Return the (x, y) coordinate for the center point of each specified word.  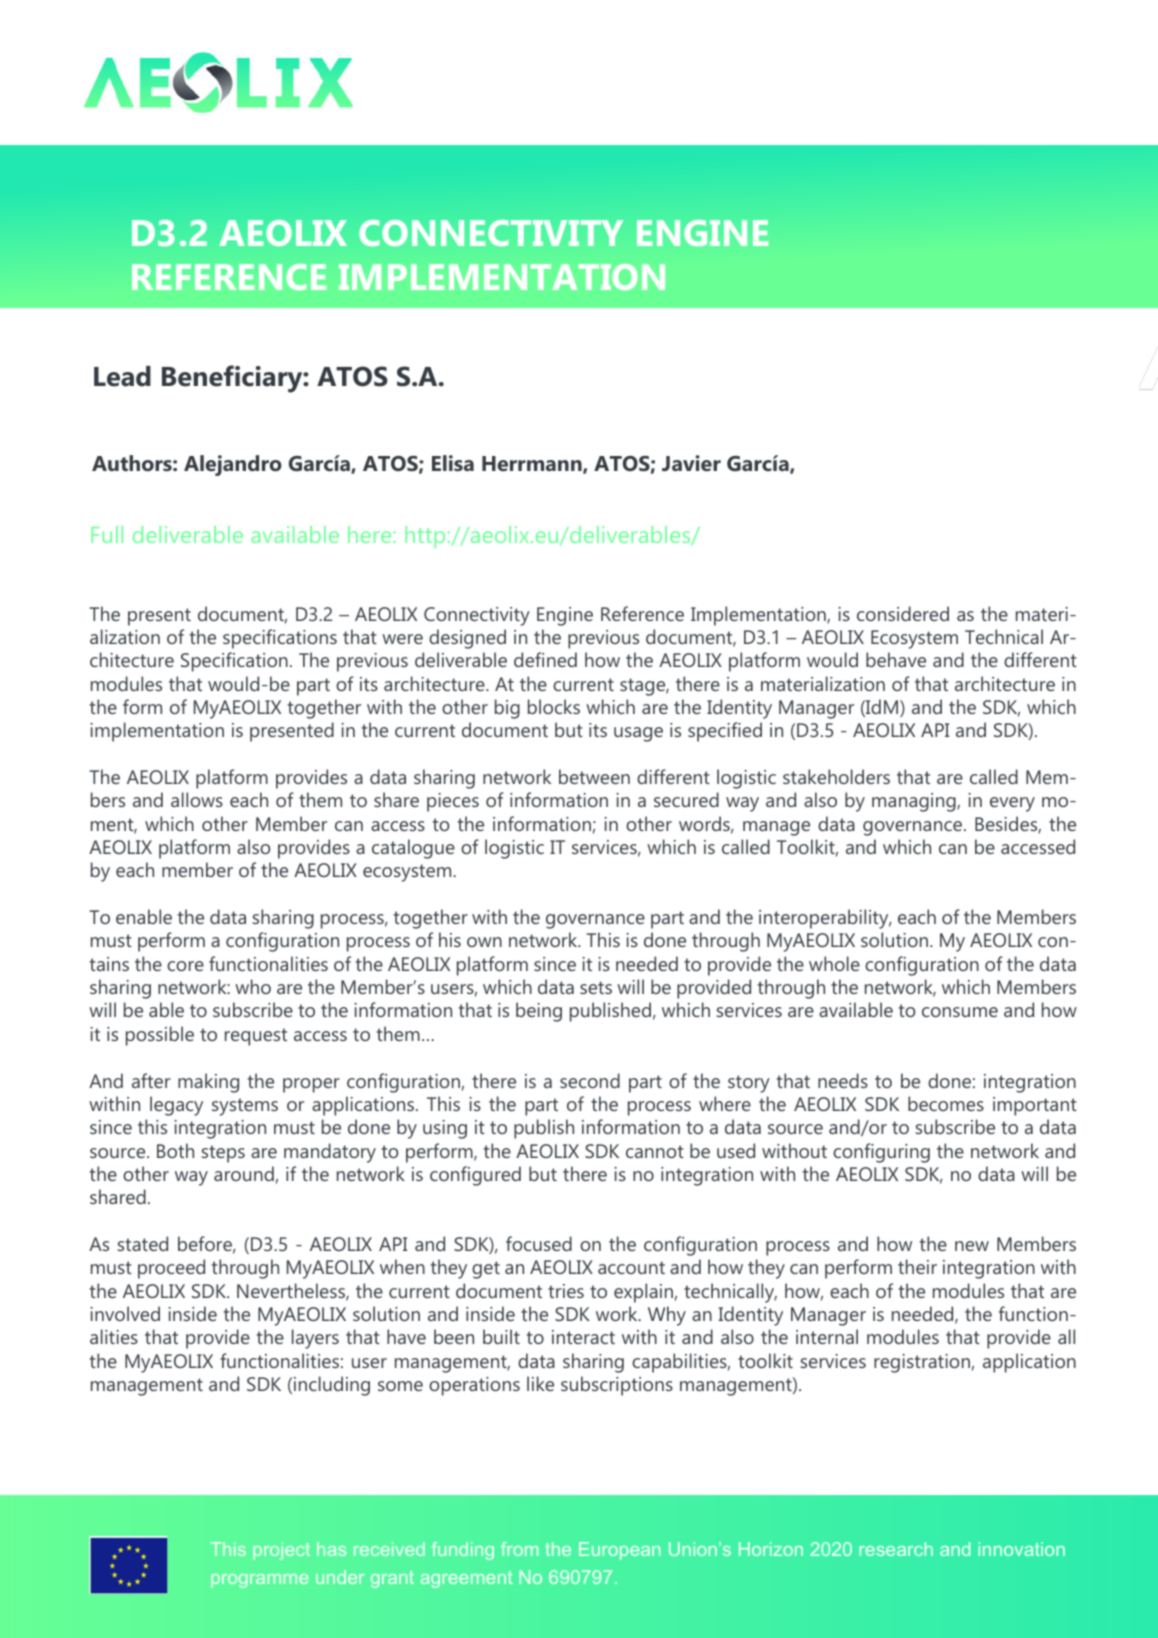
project (281, 1551)
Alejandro (233, 465)
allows (197, 799)
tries (566, 1291)
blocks (554, 706)
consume (960, 1012)
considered (903, 613)
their (917, 1266)
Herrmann (533, 465)
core (185, 966)
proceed (171, 1269)
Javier (691, 463)
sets (596, 987)
